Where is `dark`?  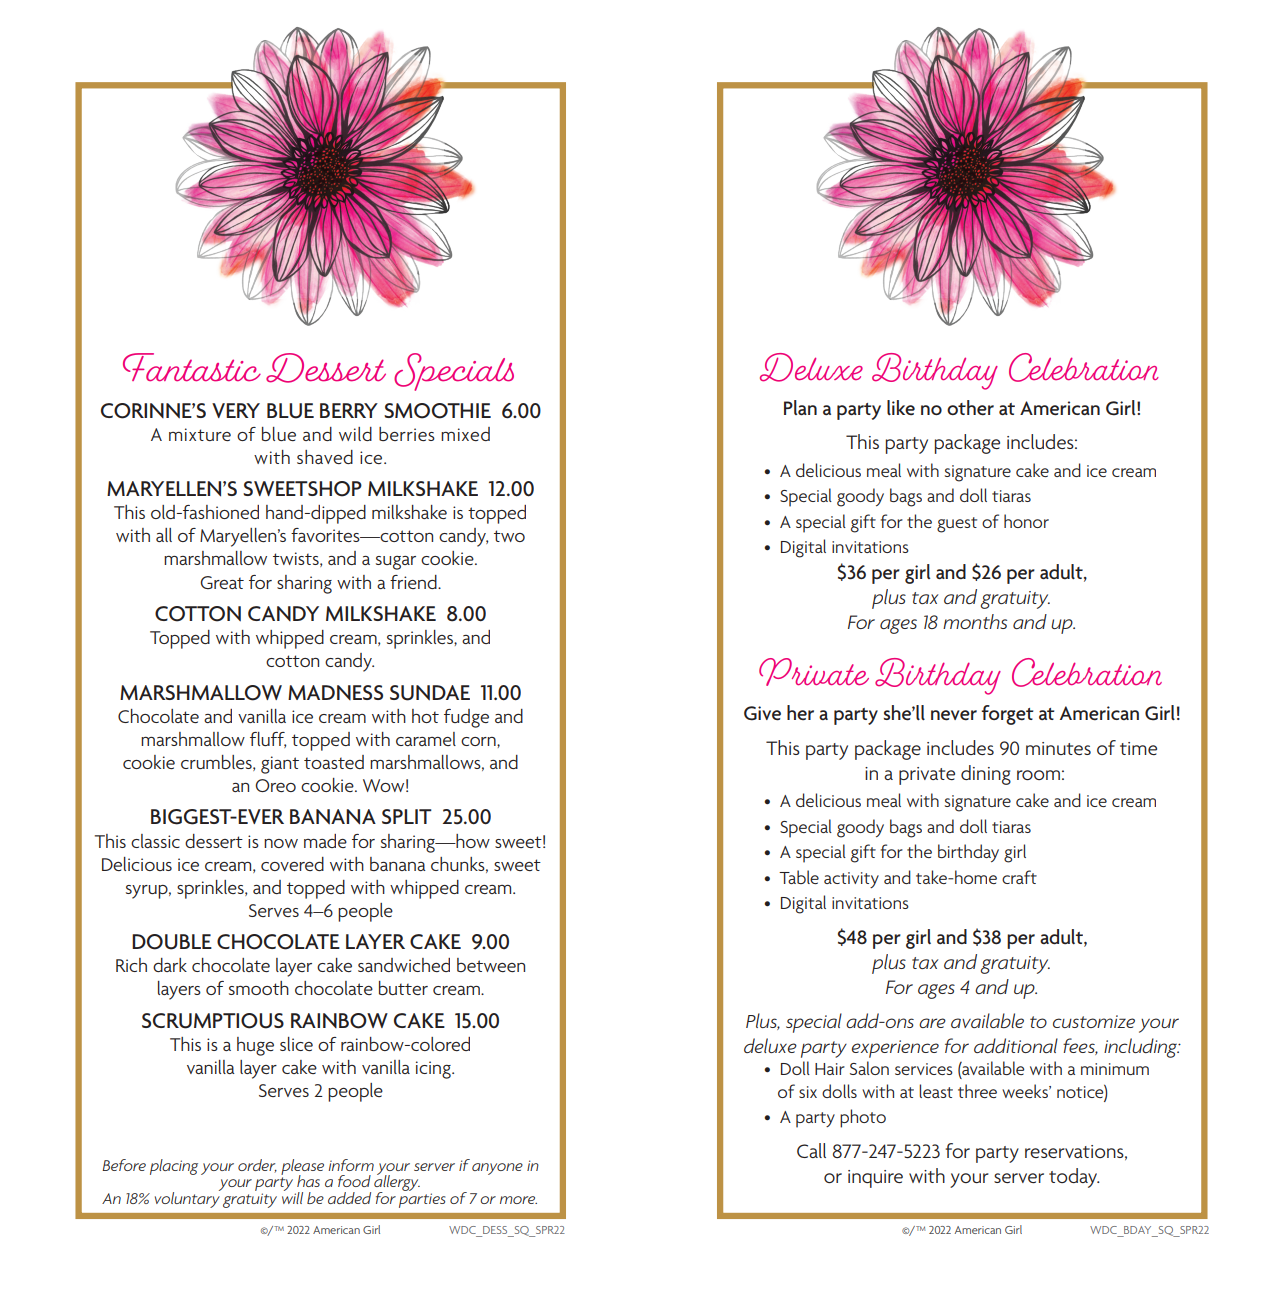 dark is located at coordinates (170, 965).
